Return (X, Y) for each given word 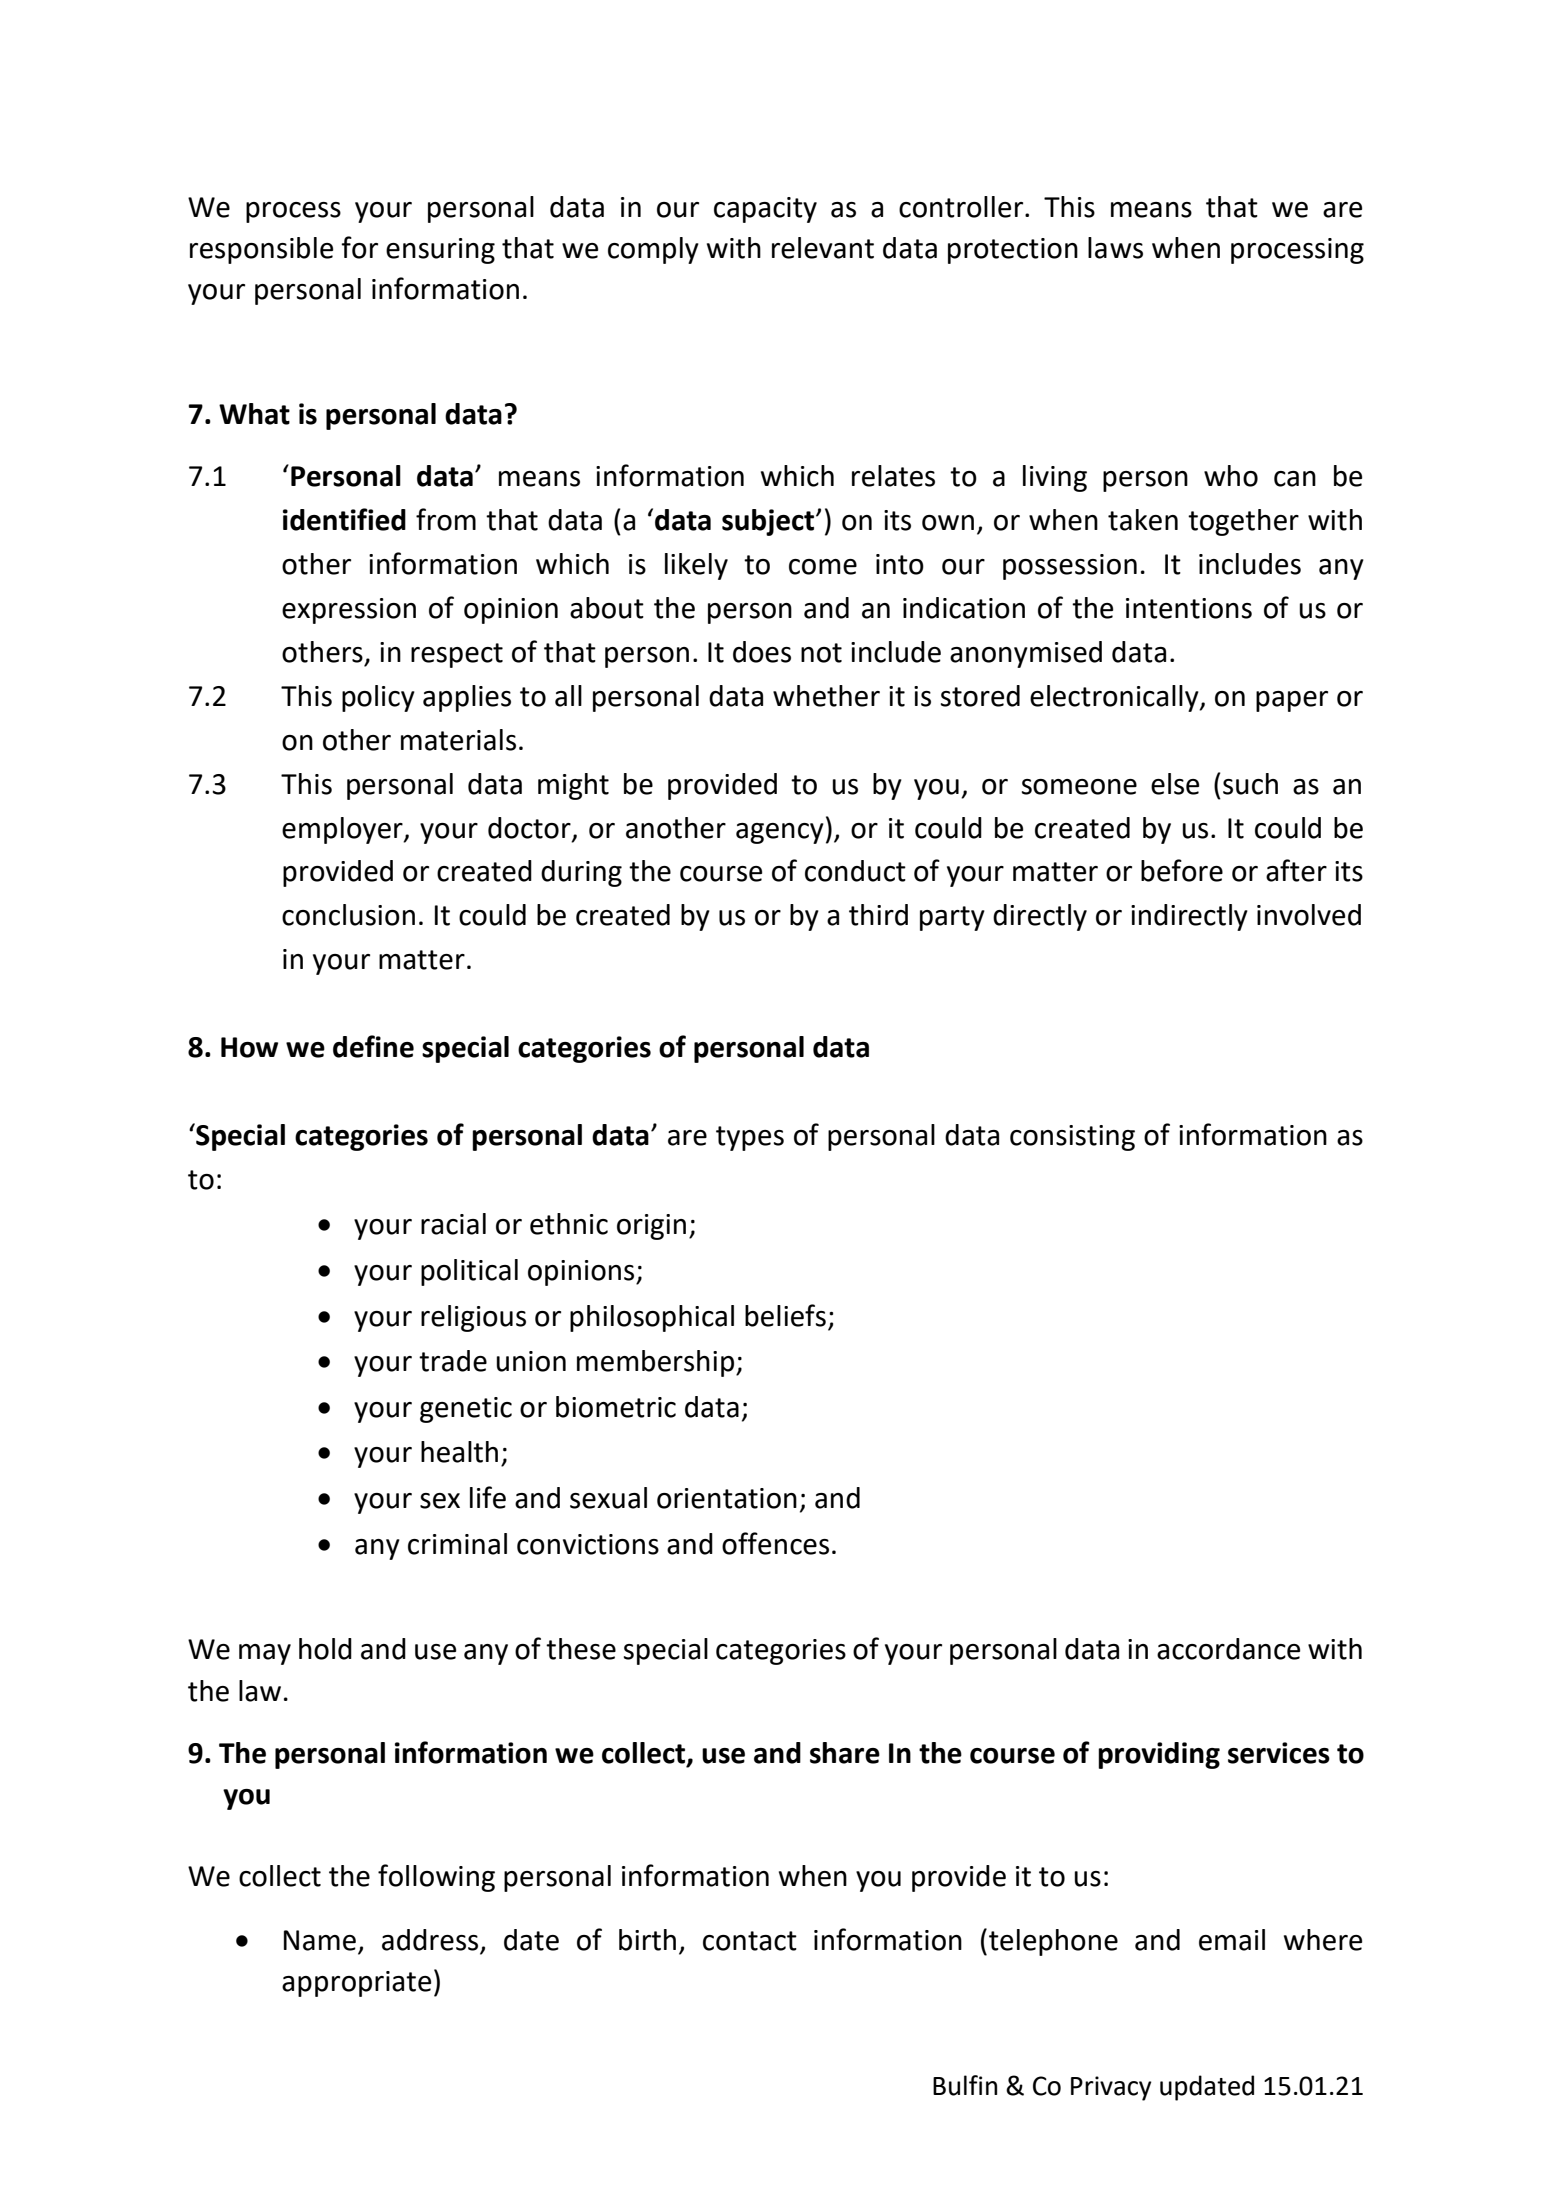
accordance (1228, 1649)
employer (343, 830)
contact (750, 1941)
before (1182, 870)
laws (1115, 248)
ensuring (440, 251)
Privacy (1111, 2088)
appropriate (356, 1984)
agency (780, 833)
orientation (727, 1498)
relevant (823, 248)
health (459, 1452)
